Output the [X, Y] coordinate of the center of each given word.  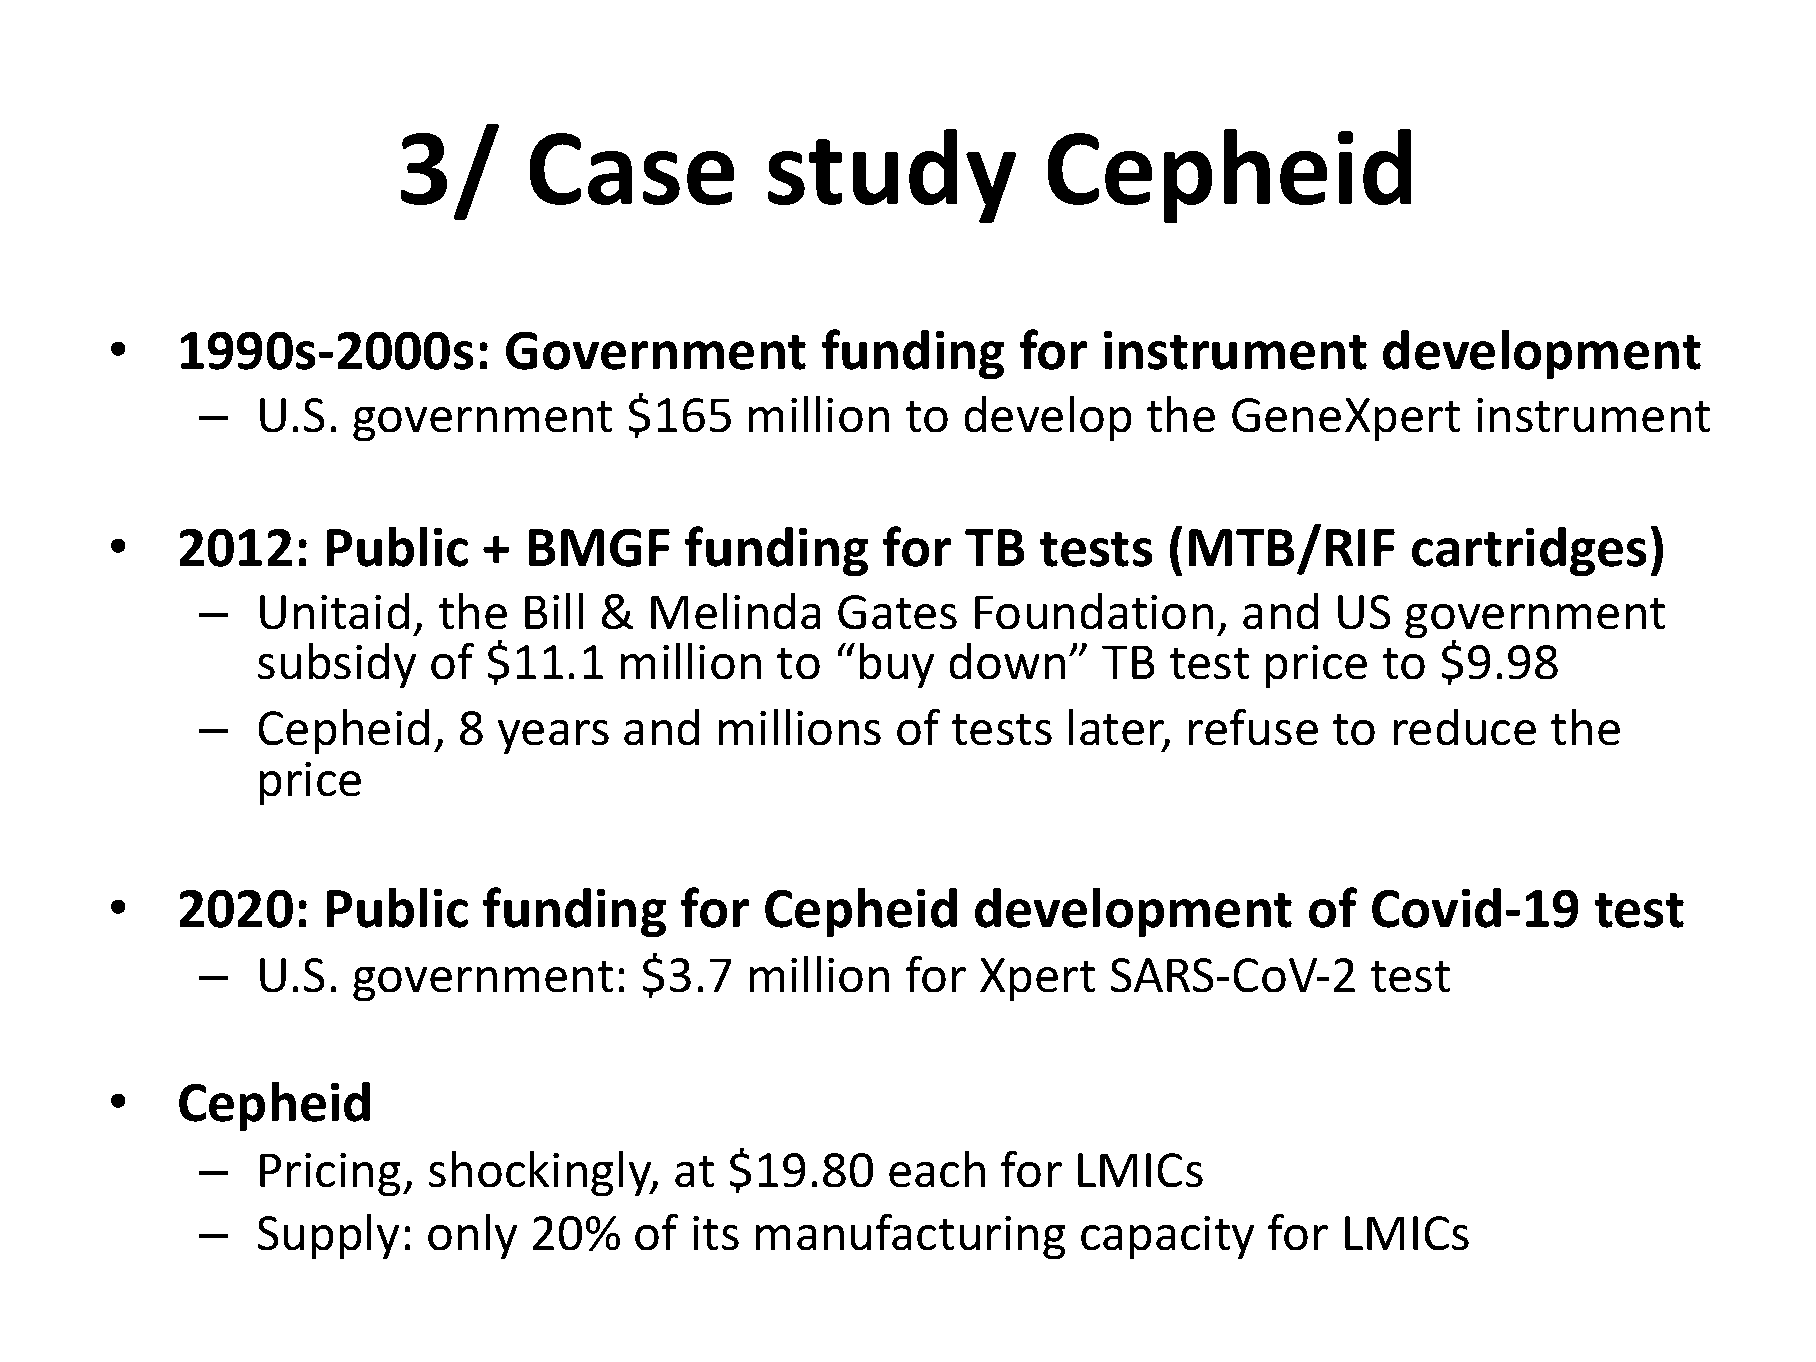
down [1007, 661]
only [472, 1237]
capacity [1167, 1237]
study [892, 176]
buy [897, 666]
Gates [897, 612]
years [553, 737]
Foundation [1094, 611]
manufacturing [911, 1236]
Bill [554, 611]
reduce [1465, 727]
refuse [1253, 727]
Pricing [330, 1174]
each [937, 1169]
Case [632, 169]
